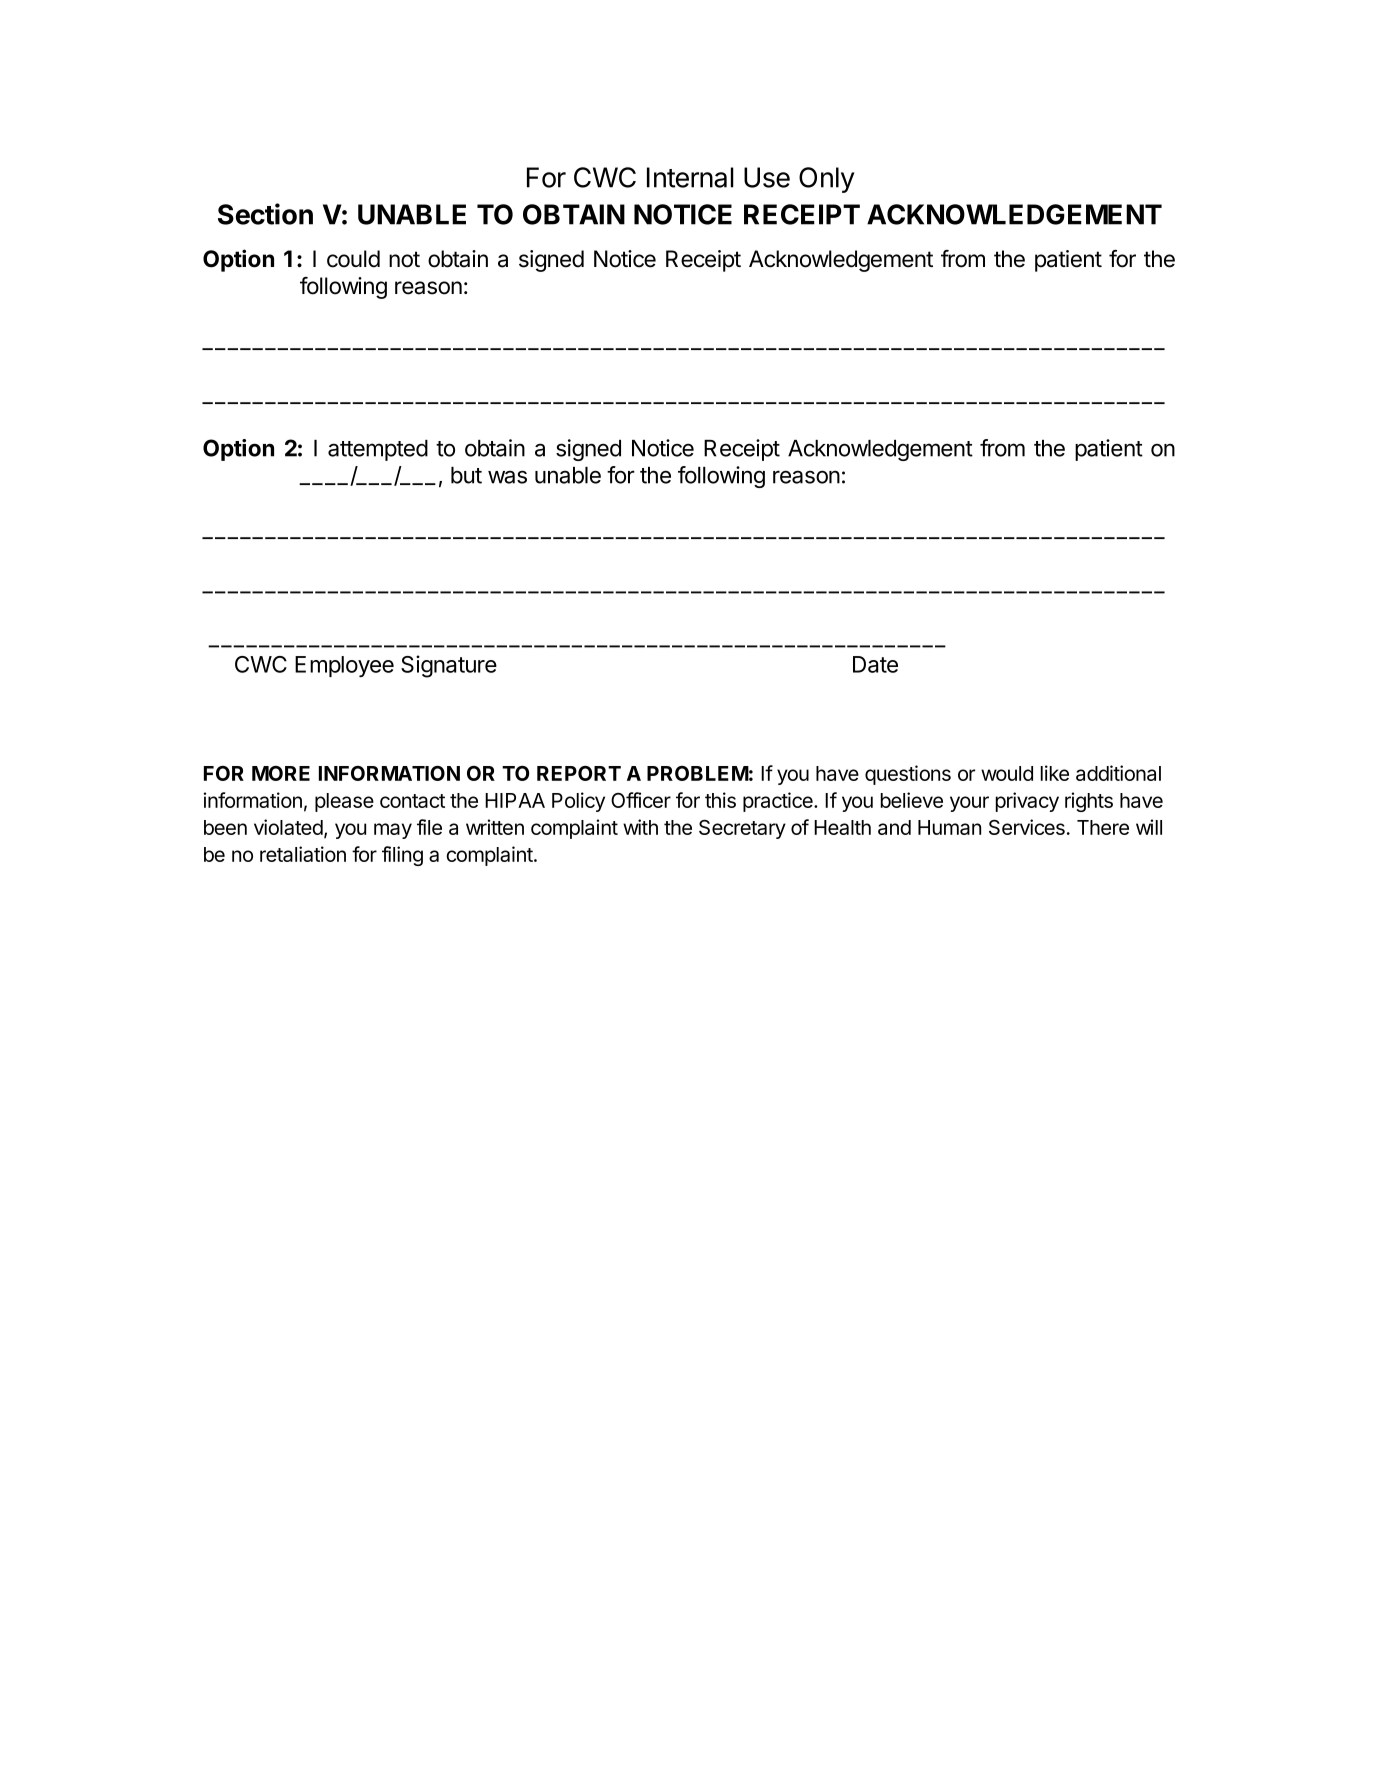 The image size is (1378, 1784). I want to click on Only, so click(826, 180).
